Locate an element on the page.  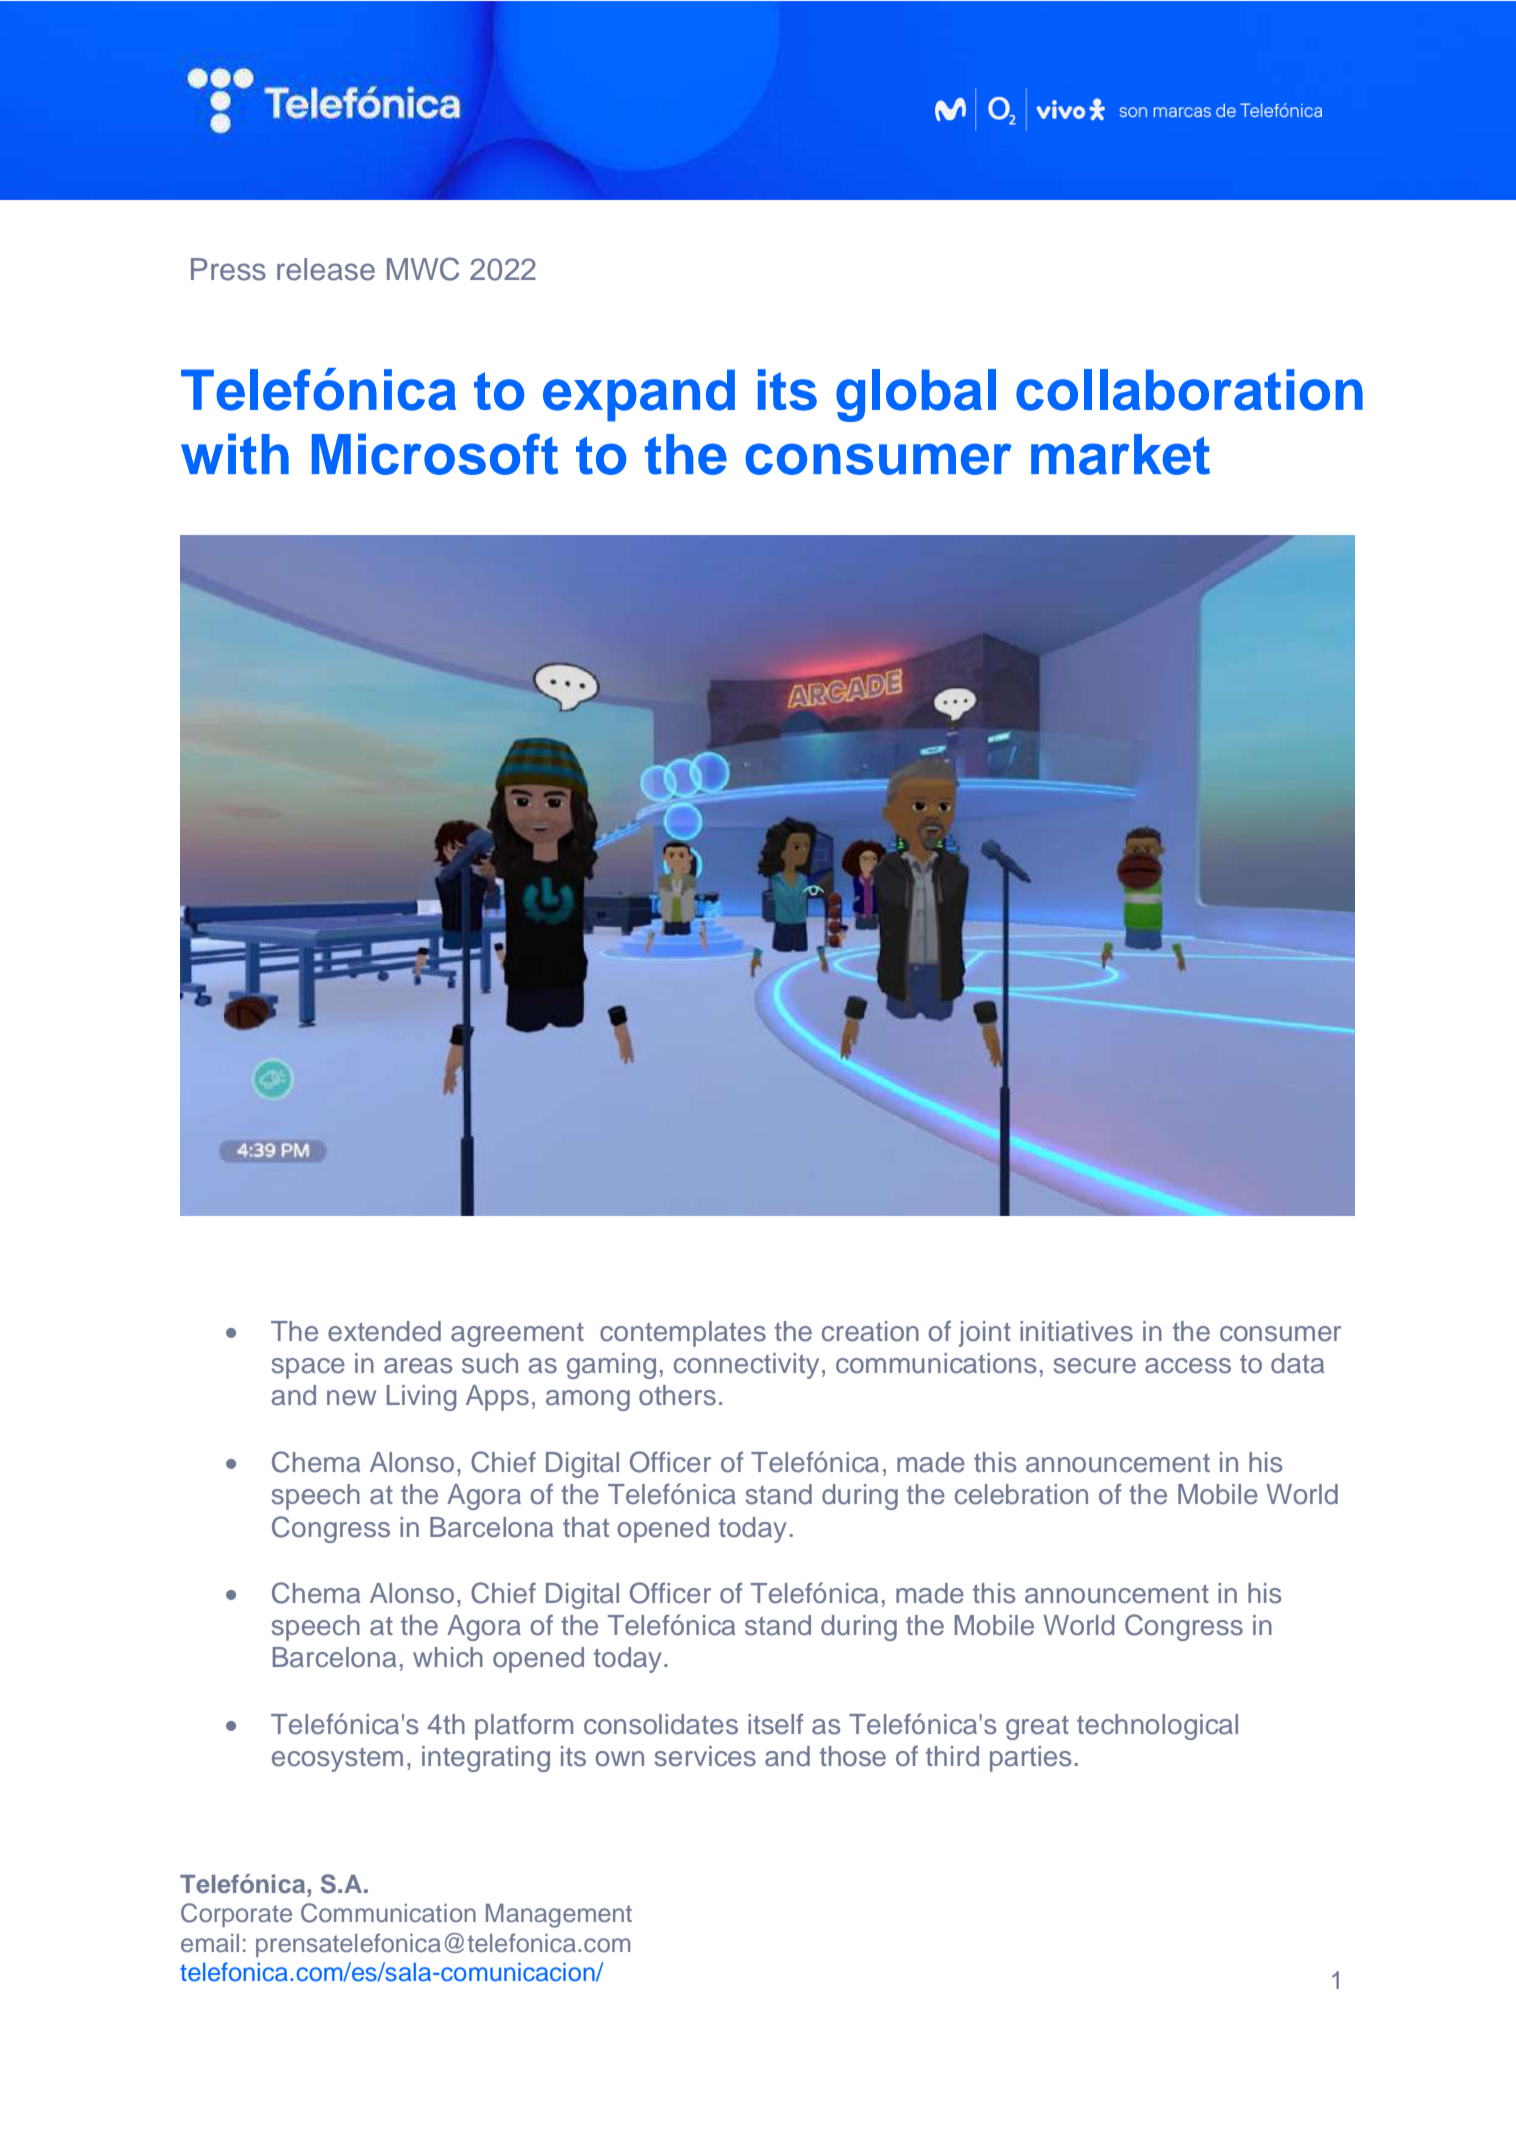
space is located at coordinates (308, 1368).
